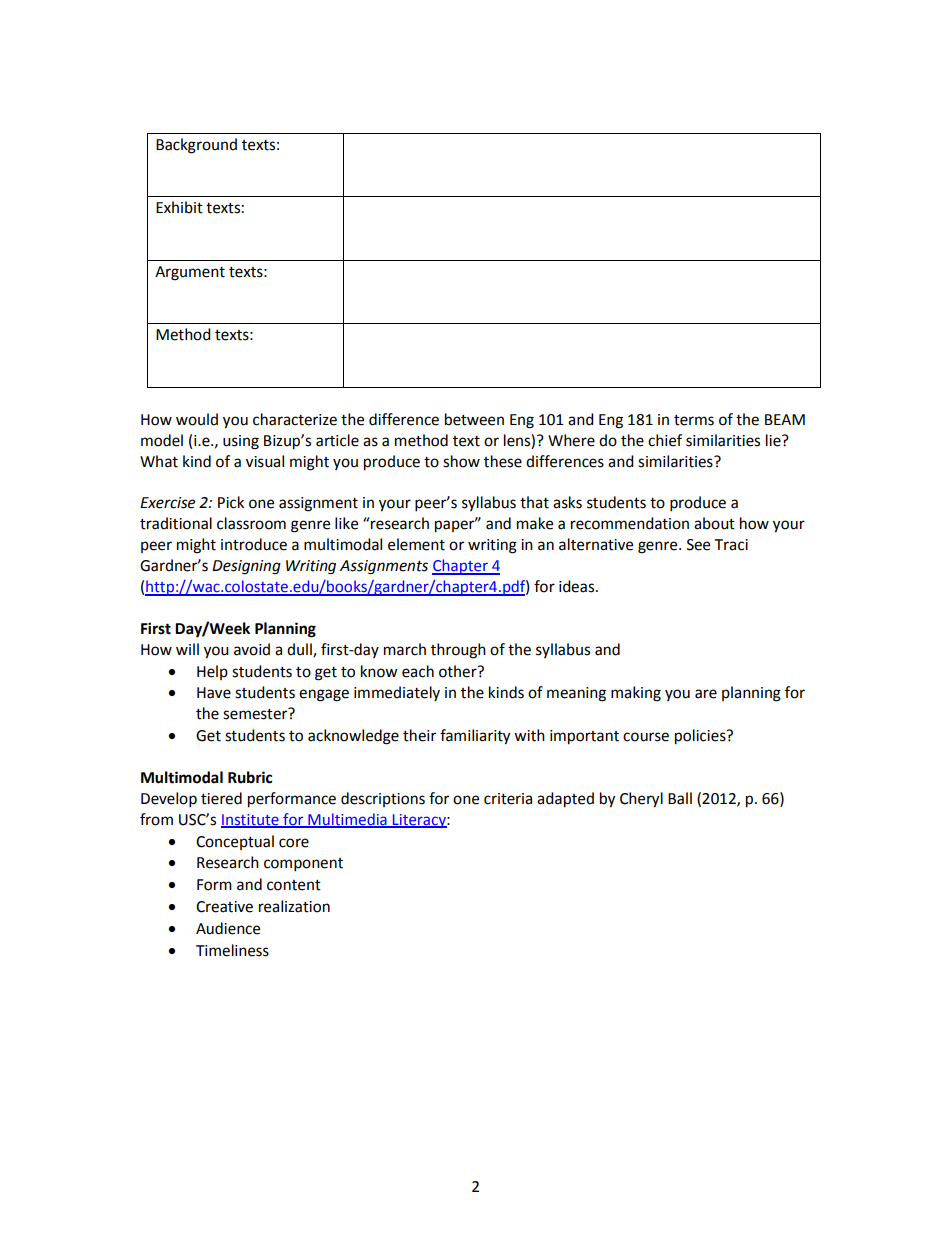  What do you see at coordinates (456, 526) in the screenshot?
I see `paper` at bounding box center [456, 526].
